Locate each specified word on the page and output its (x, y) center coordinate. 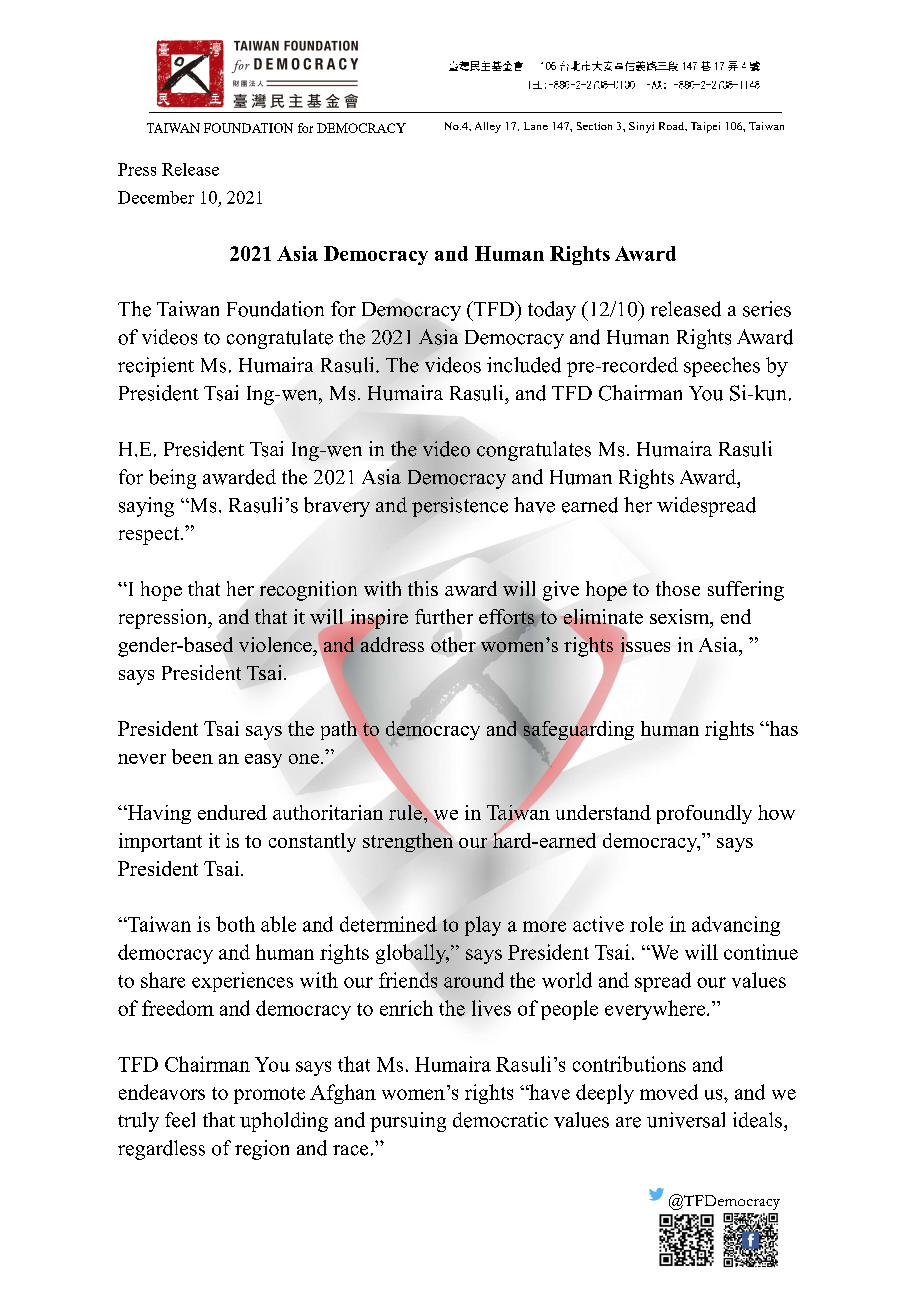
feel (180, 1120)
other (453, 644)
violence (276, 644)
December (156, 197)
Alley (488, 127)
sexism (681, 618)
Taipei (705, 127)
